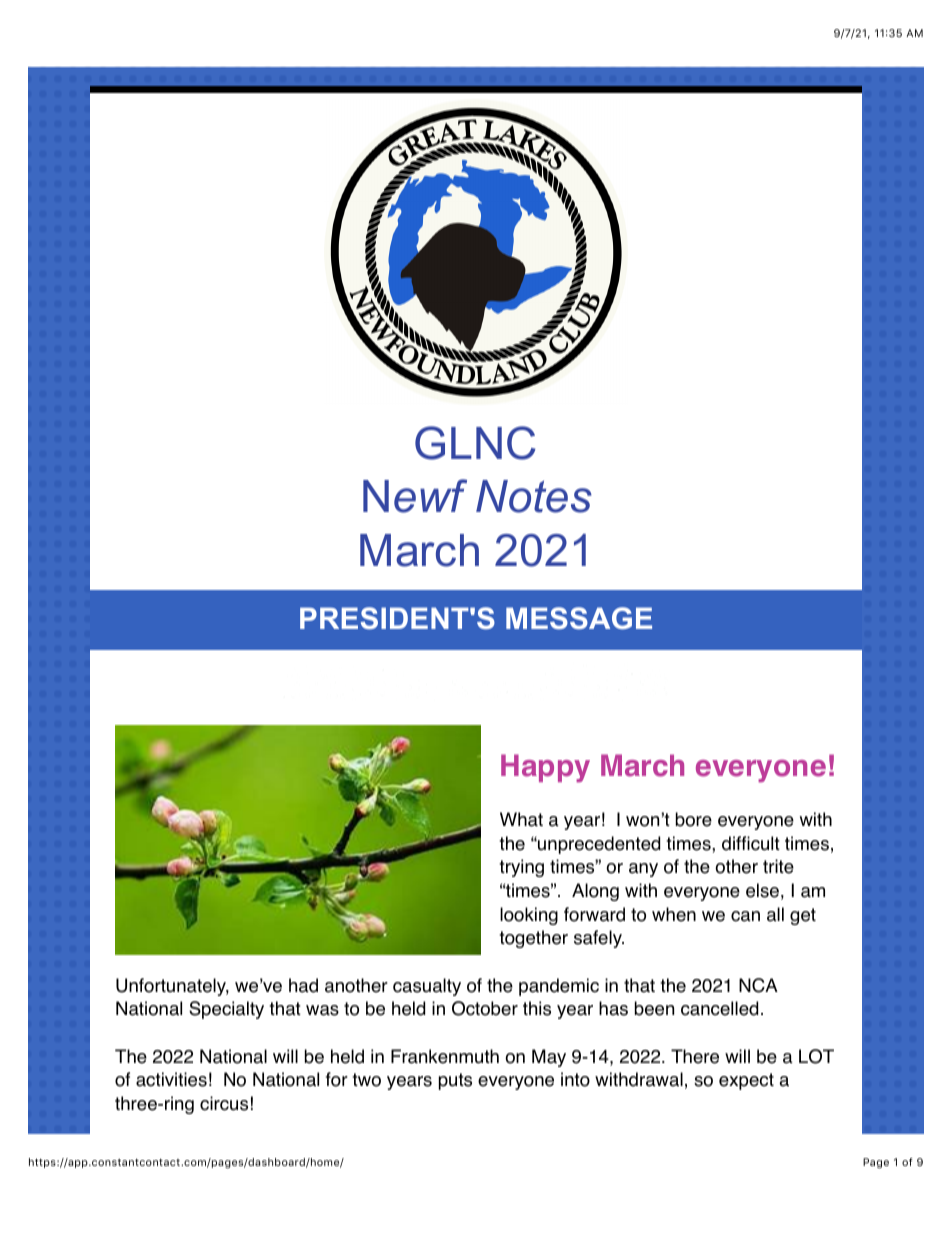 The image size is (952, 1233). I want to click on activities, so click(171, 1079).
